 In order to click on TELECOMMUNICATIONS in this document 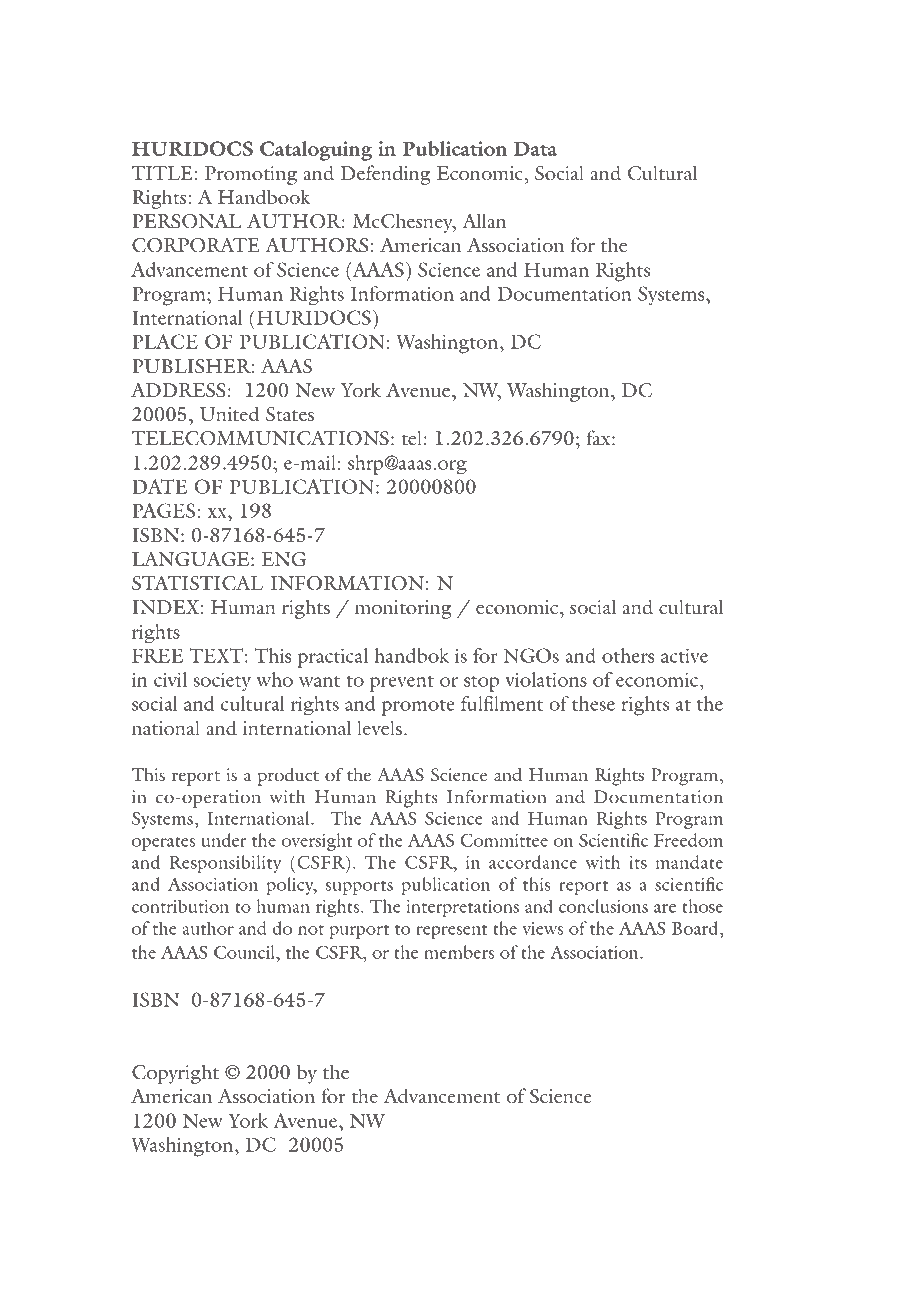, I will do `click(260, 438)`.
